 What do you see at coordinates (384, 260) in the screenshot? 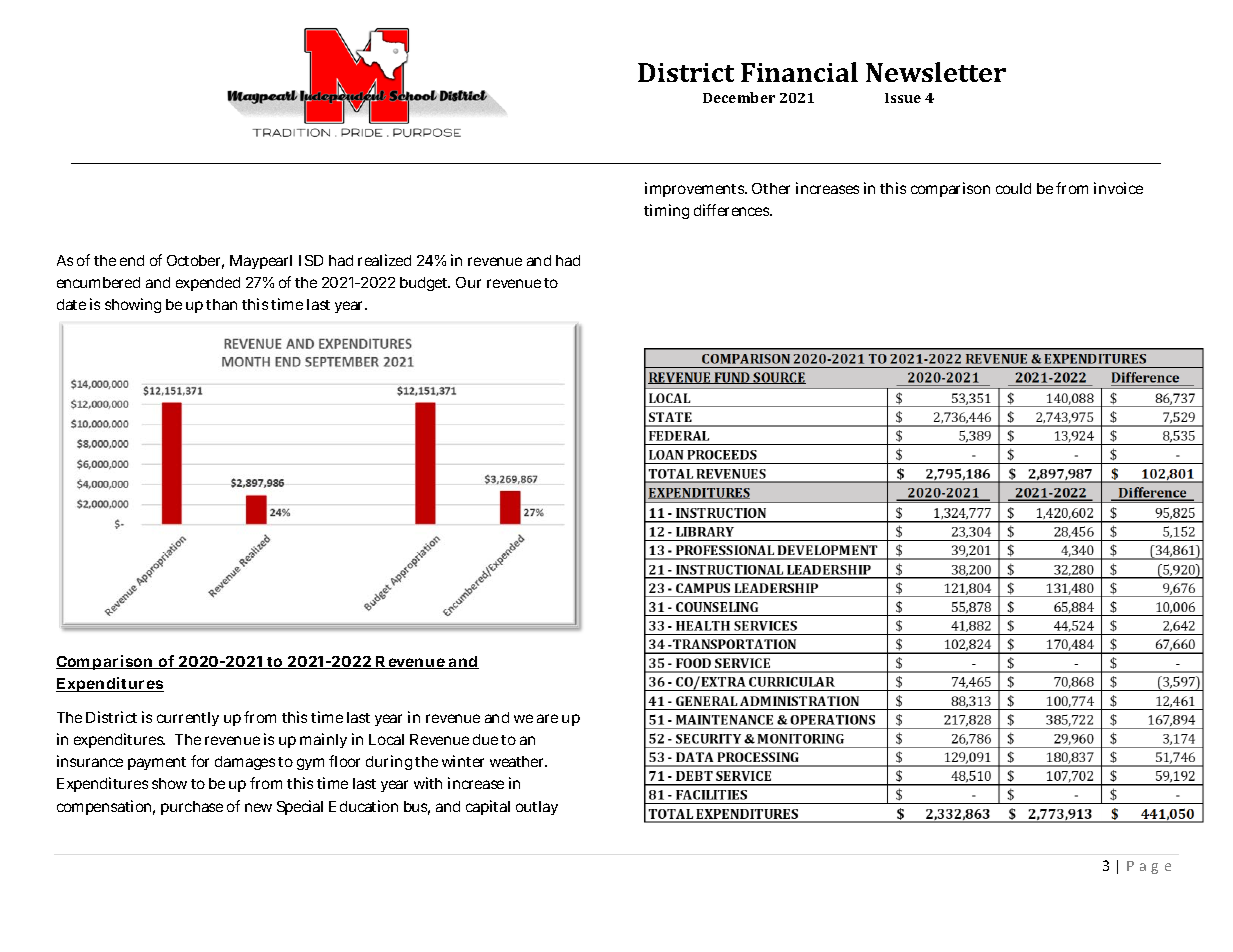
I see `realized` at bounding box center [384, 260].
